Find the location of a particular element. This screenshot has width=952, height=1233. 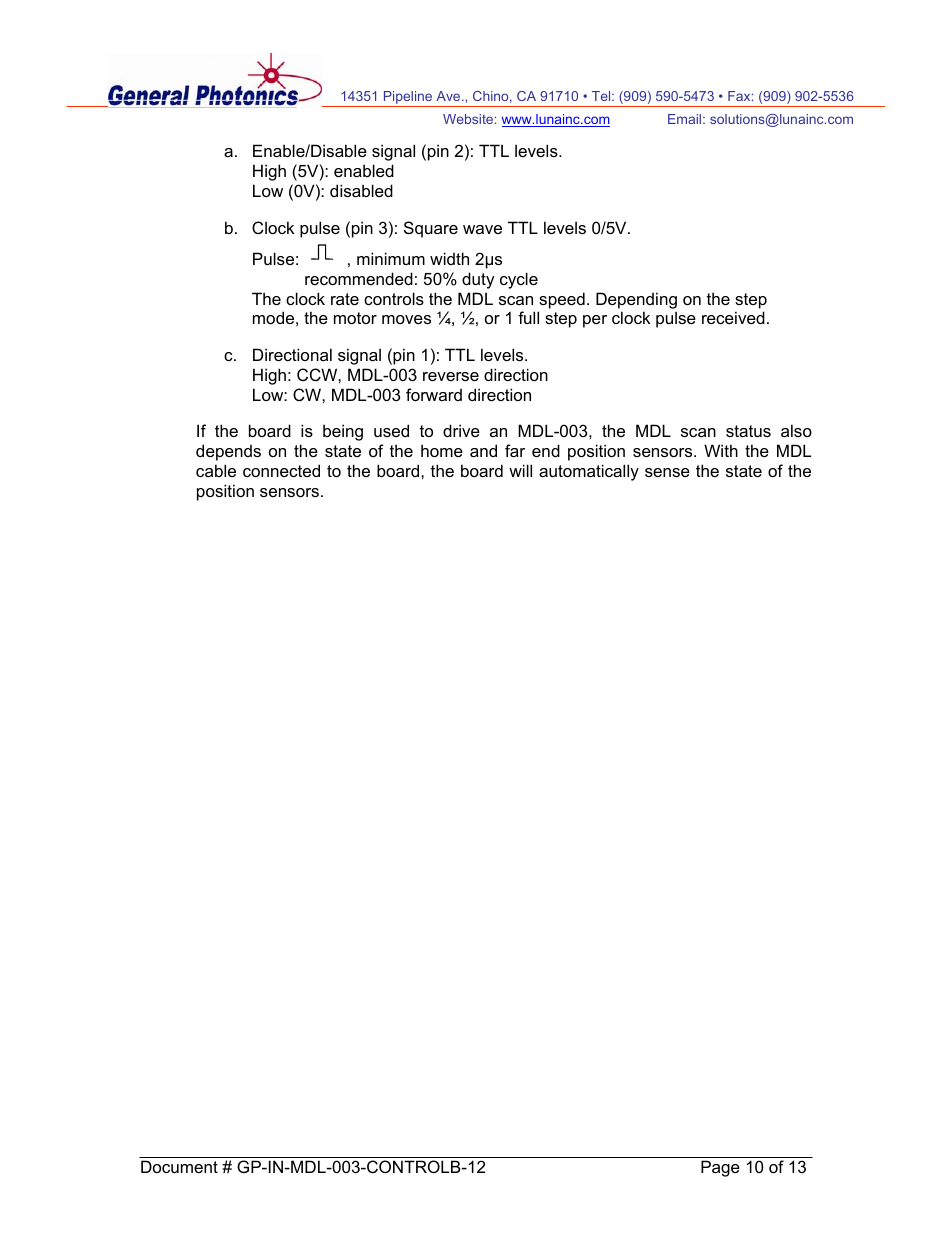

wave is located at coordinates (482, 229).
